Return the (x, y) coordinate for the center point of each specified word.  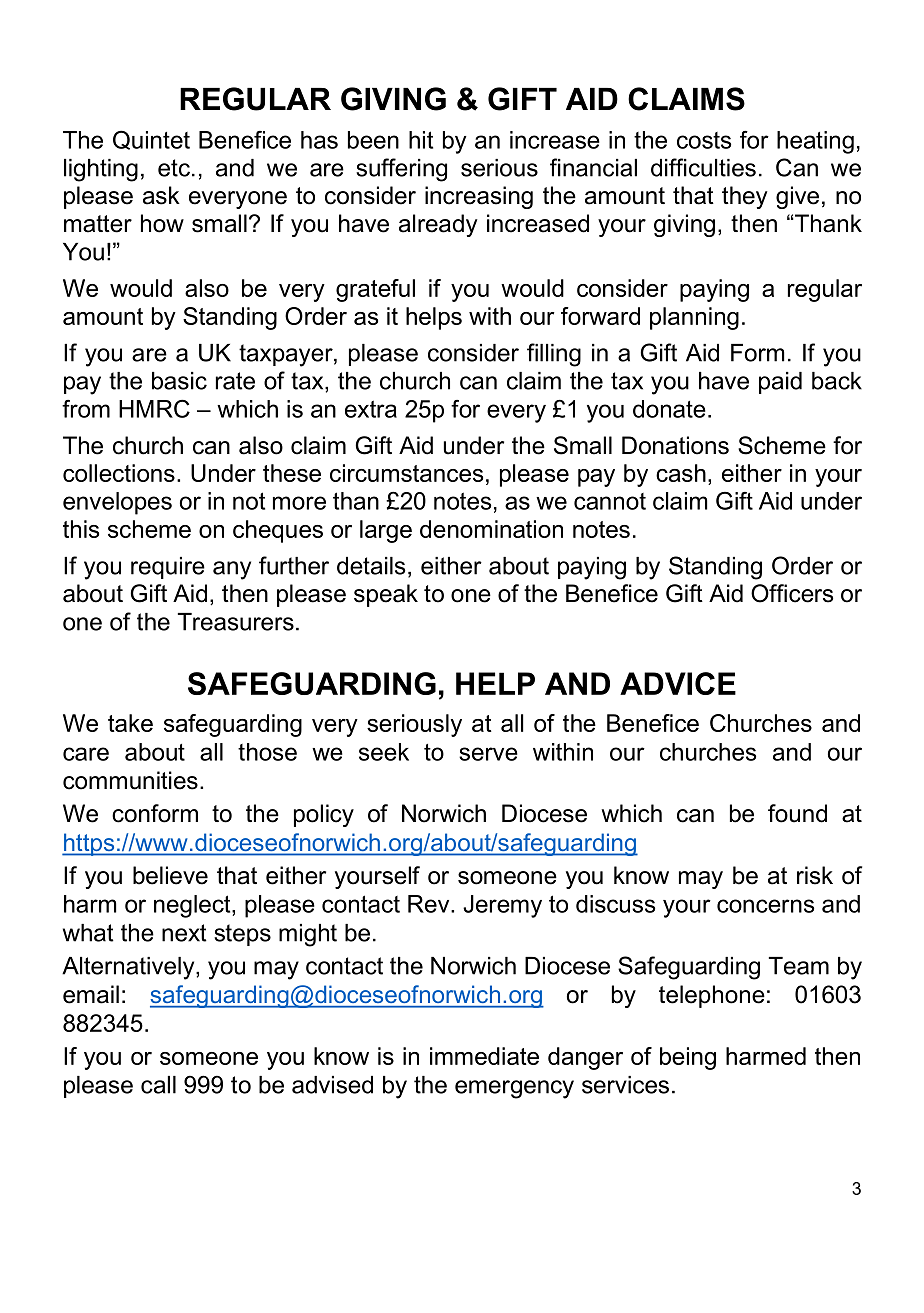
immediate (484, 1056)
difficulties (703, 167)
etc (174, 168)
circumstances (406, 473)
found (797, 813)
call (158, 1085)
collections (119, 473)
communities (130, 780)
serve (488, 754)
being (688, 1058)
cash (681, 473)
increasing (479, 197)
